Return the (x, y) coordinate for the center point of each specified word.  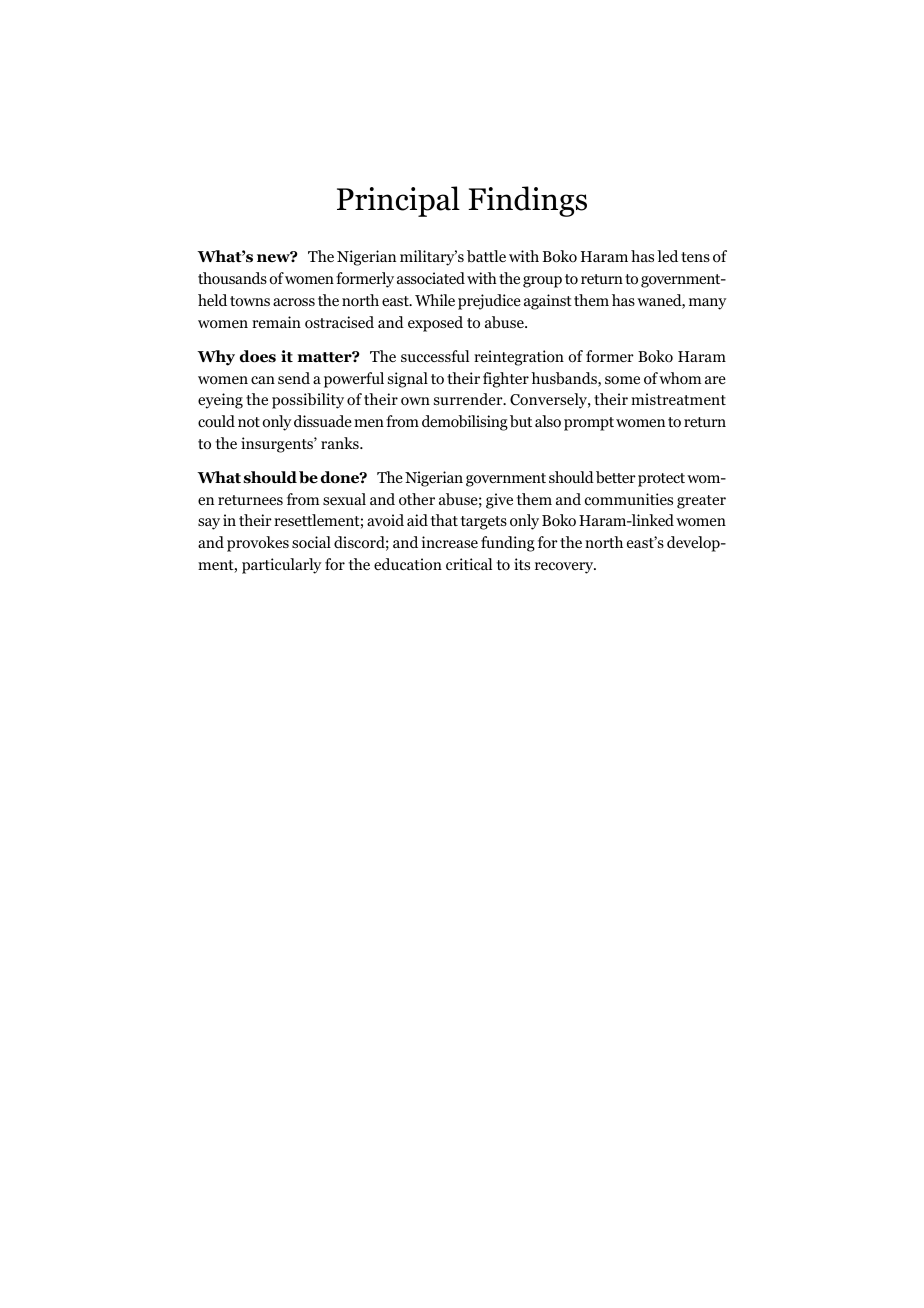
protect (663, 480)
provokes (258, 544)
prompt (589, 424)
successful (435, 356)
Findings (527, 201)
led (667, 256)
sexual (344, 499)
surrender (469, 399)
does (258, 356)
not (249, 422)
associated (431, 278)
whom (680, 378)
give (499, 501)
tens (695, 257)
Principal (398, 201)
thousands (232, 278)
